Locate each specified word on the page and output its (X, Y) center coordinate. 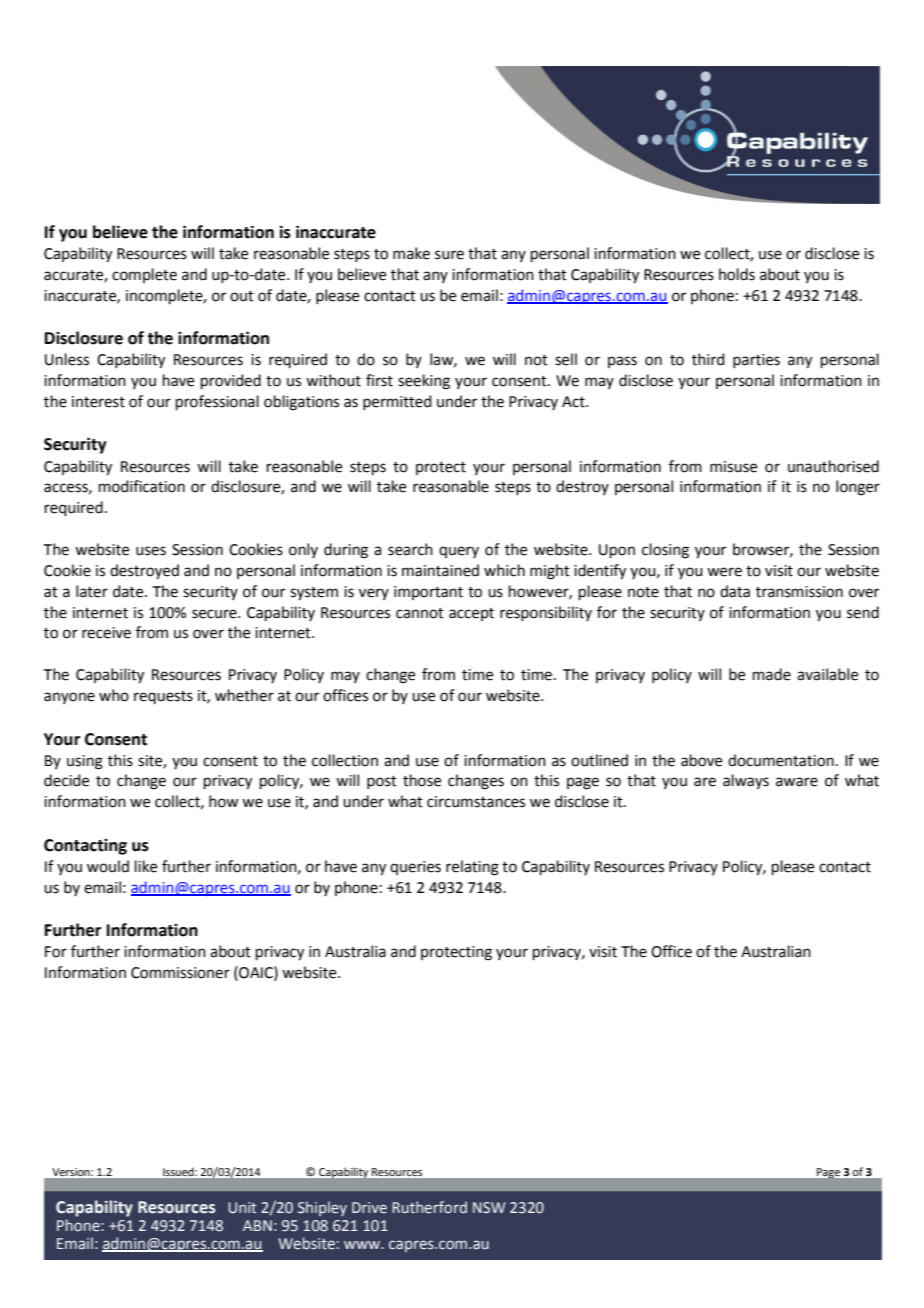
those (422, 780)
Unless (67, 359)
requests (163, 697)
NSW (489, 1208)
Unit (242, 1208)
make (411, 253)
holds (737, 274)
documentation (781, 760)
